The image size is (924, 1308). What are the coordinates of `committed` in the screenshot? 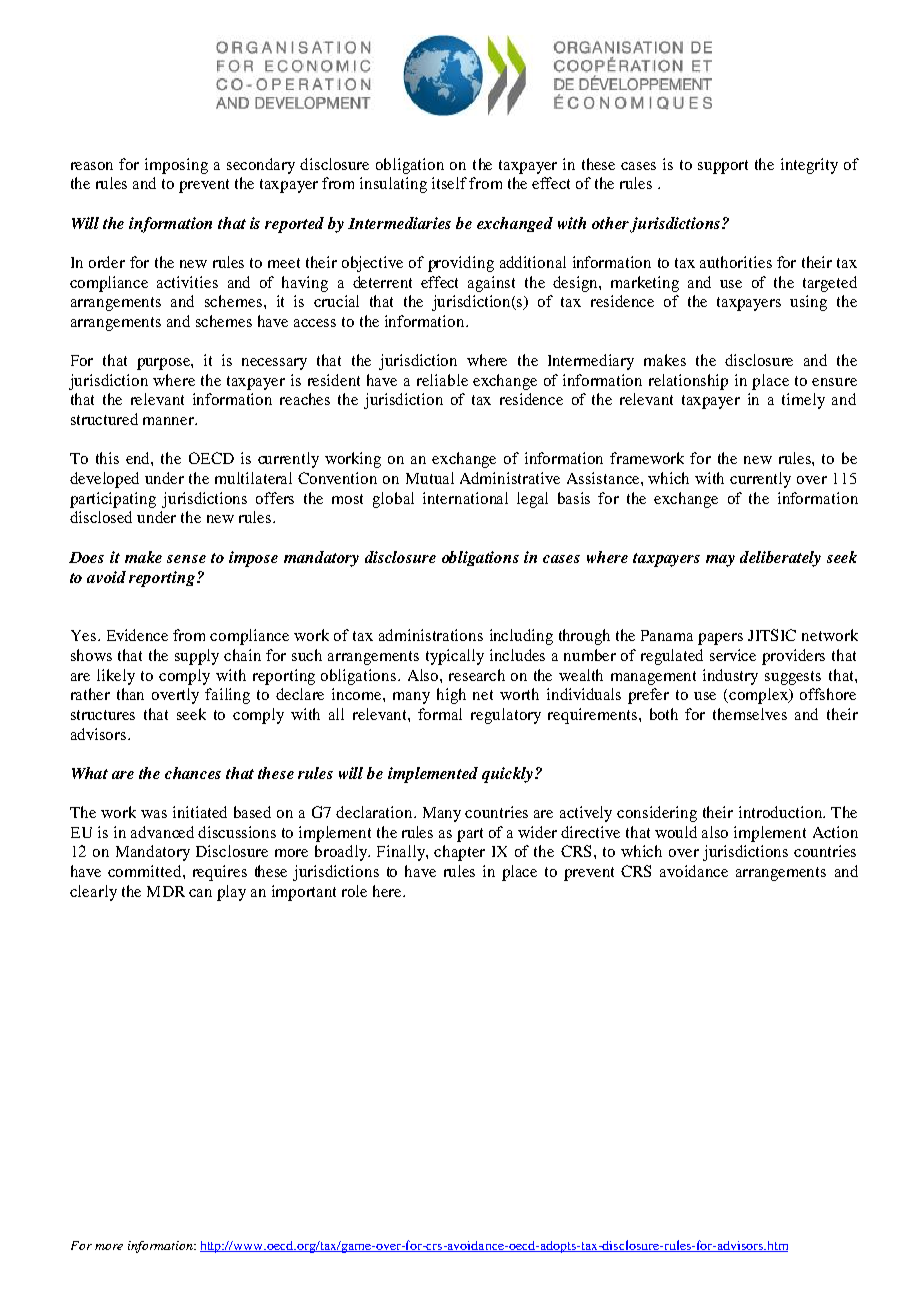 It's located at (146, 871).
